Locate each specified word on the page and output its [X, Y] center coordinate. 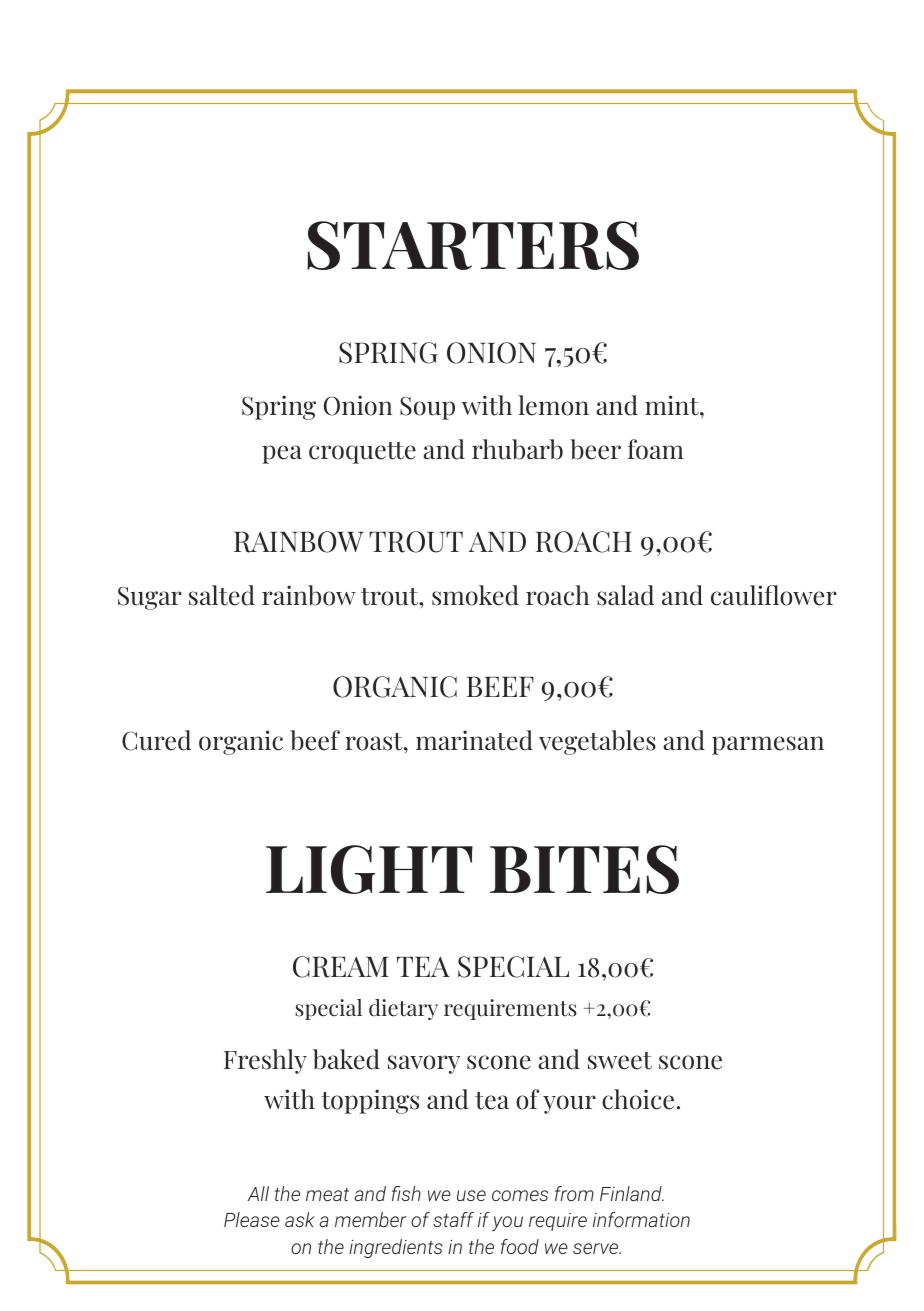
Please [252, 1219]
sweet [620, 1061]
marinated [474, 740]
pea [282, 454]
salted [222, 595]
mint [673, 405]
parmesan [768, 745]
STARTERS [473, 245]
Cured [156, 740]
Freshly [265, 1061]
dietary [403, 1009]
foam [656, 449]
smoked [475, 595]
